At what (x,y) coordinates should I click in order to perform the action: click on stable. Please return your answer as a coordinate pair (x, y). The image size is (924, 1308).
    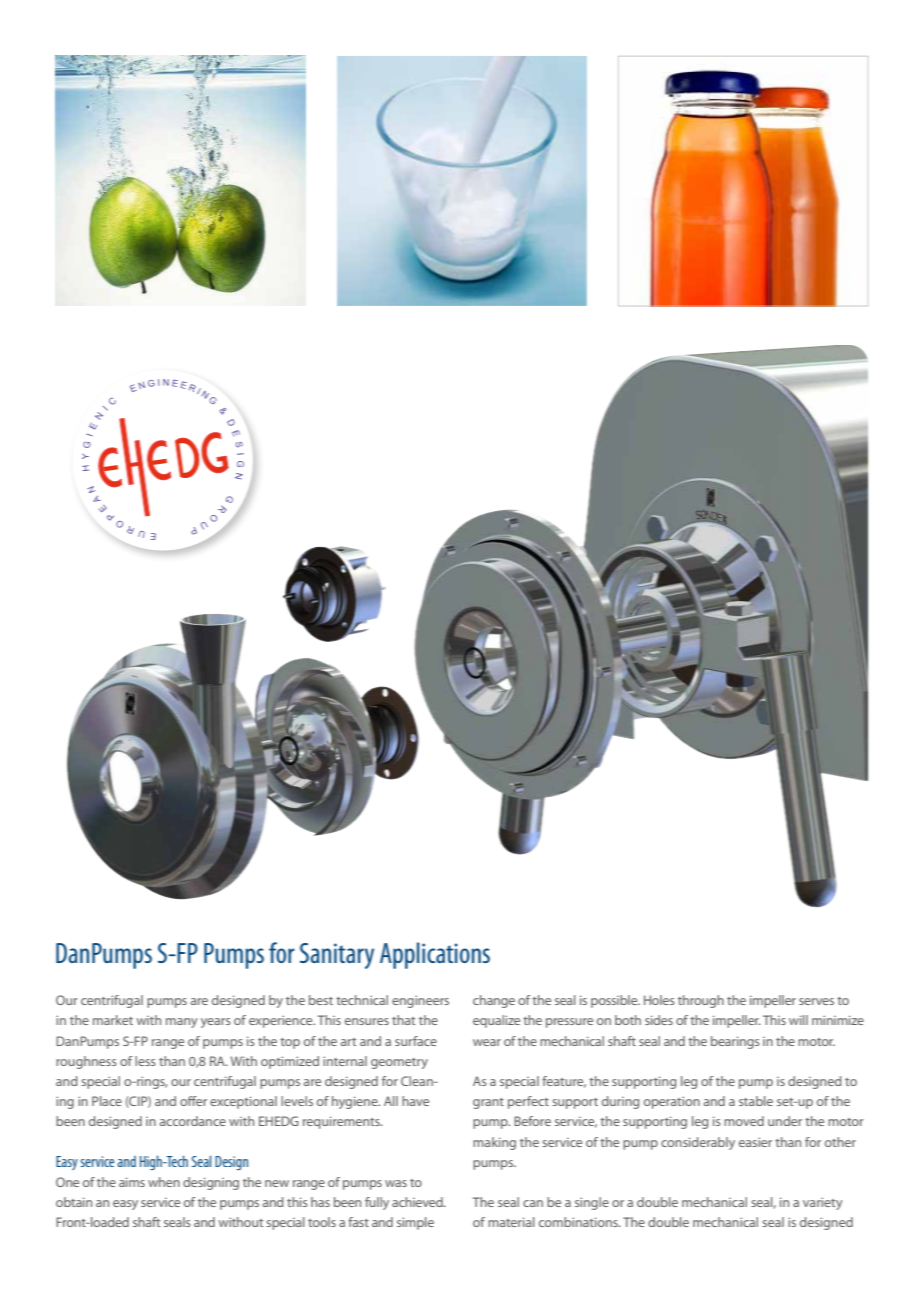
    Looking at the image, I should click on (756, 1101).
